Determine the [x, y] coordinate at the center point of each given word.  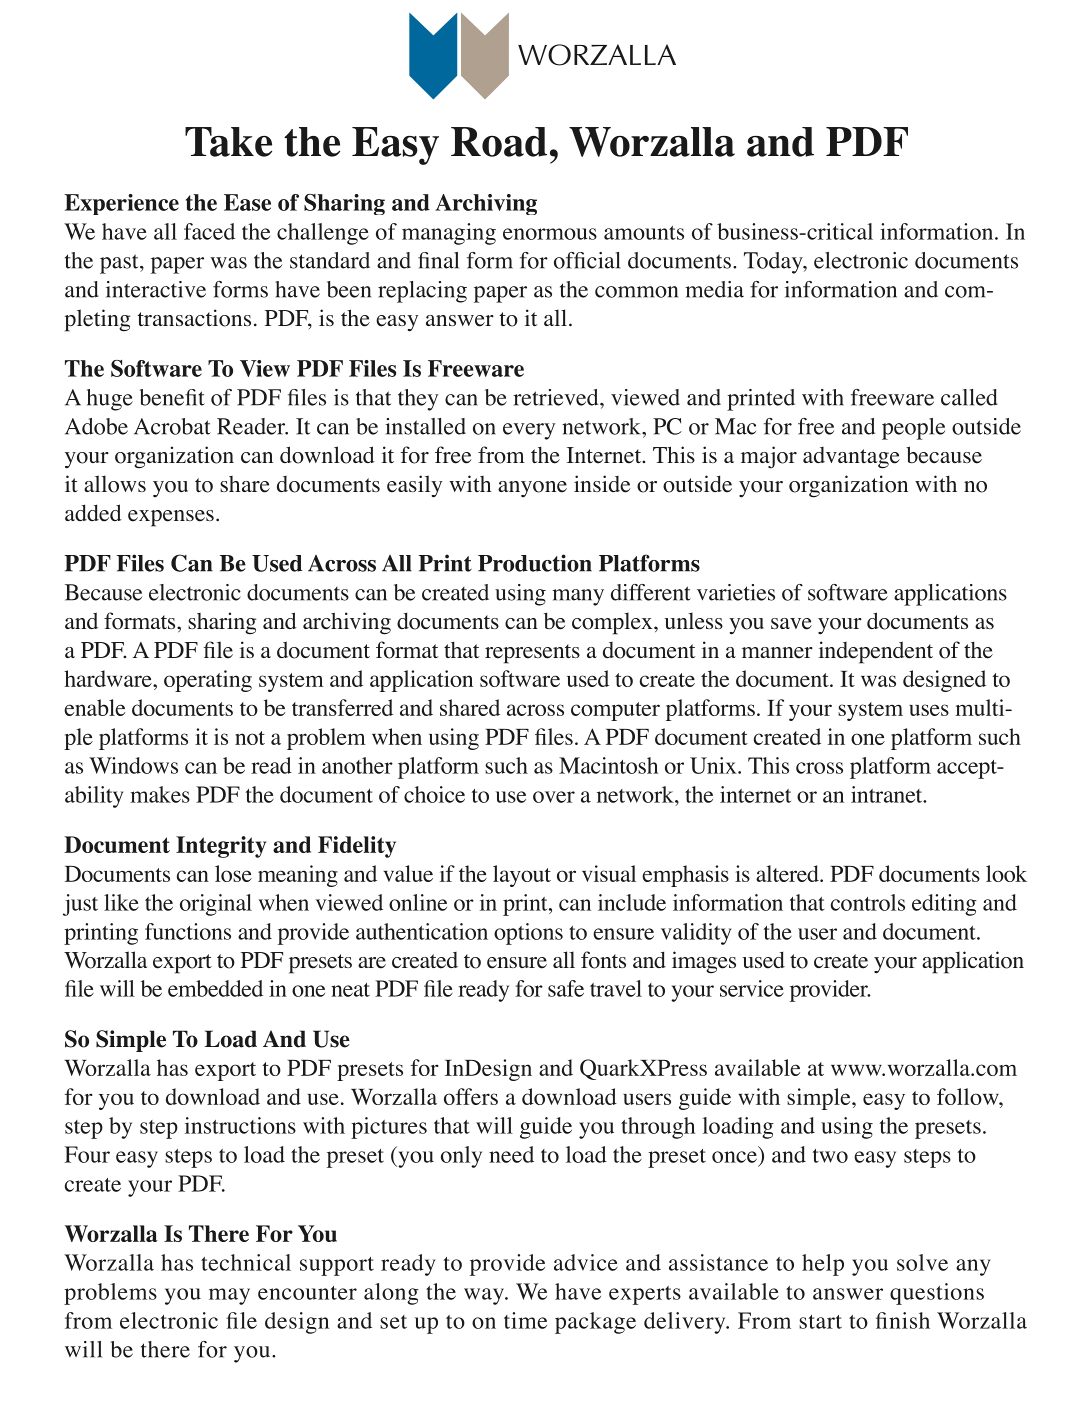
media [714, 289]
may [229, 1296]
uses [929, 710]
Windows [133, 765]
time [525, 1320]
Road [499, 142]
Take [228, 142]
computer [615, 711]
